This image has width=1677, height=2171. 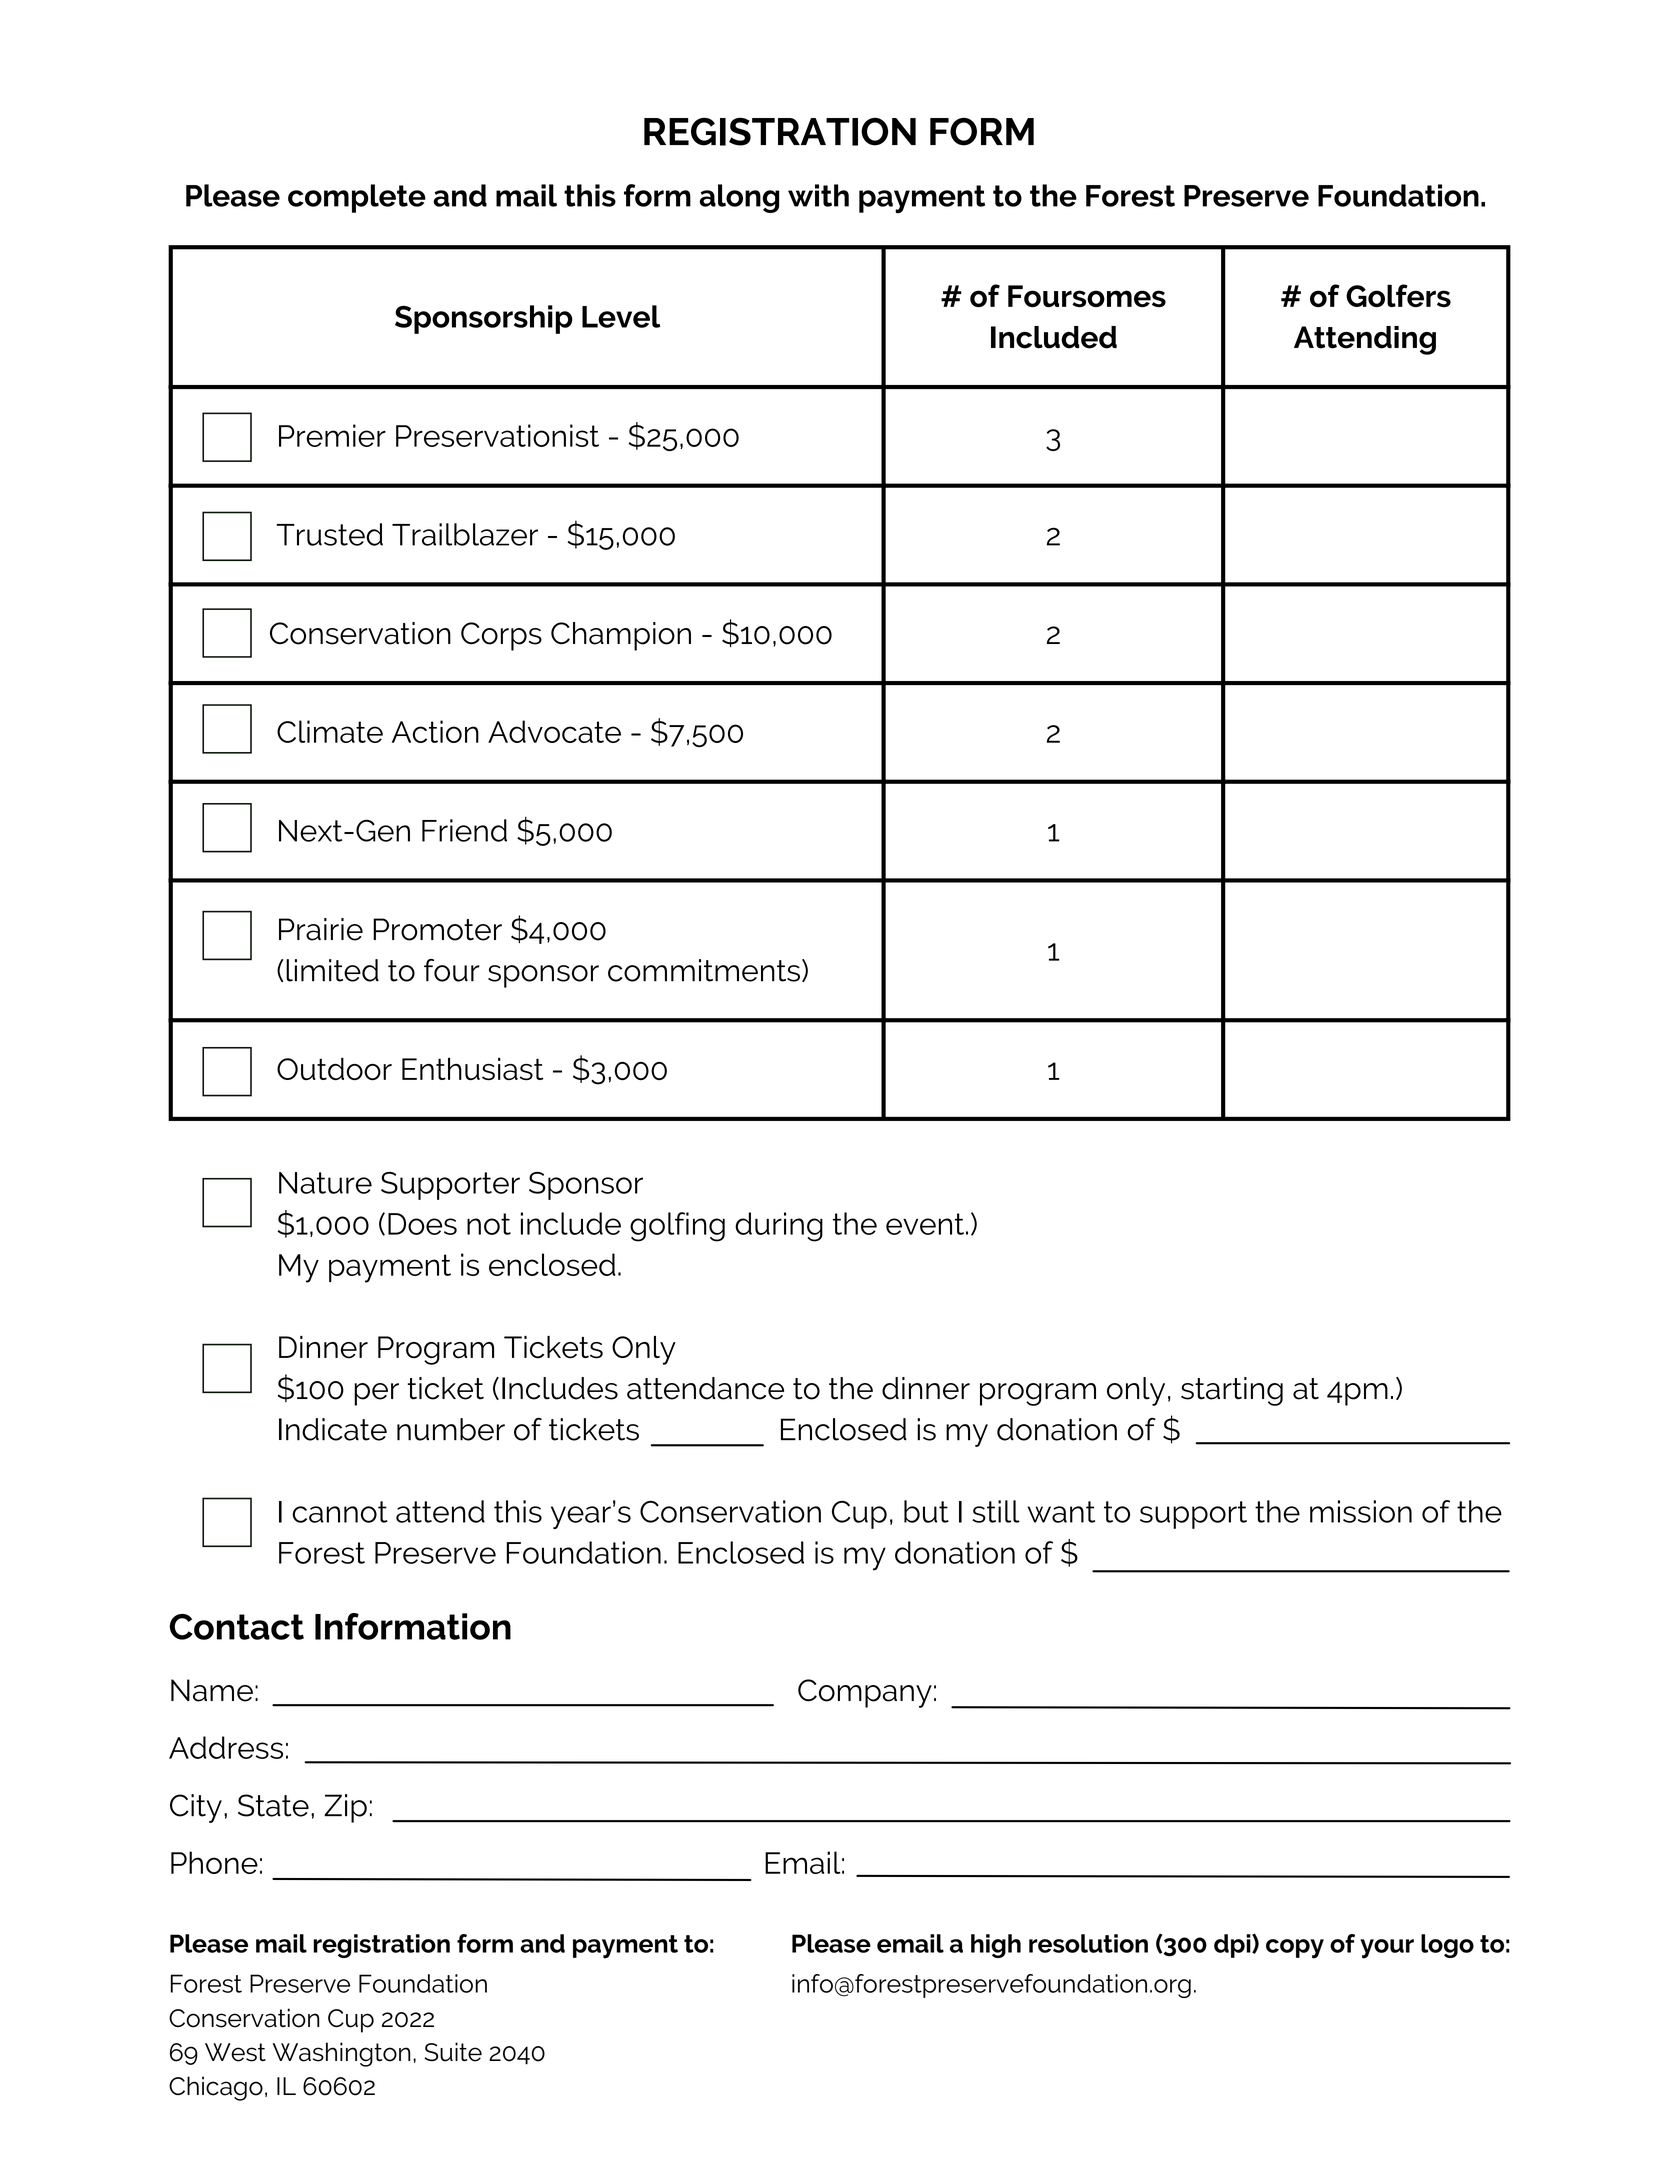 What do you see at coordinates (818, 195) in the image?
I see `with` at bounding box center [818, 195].
